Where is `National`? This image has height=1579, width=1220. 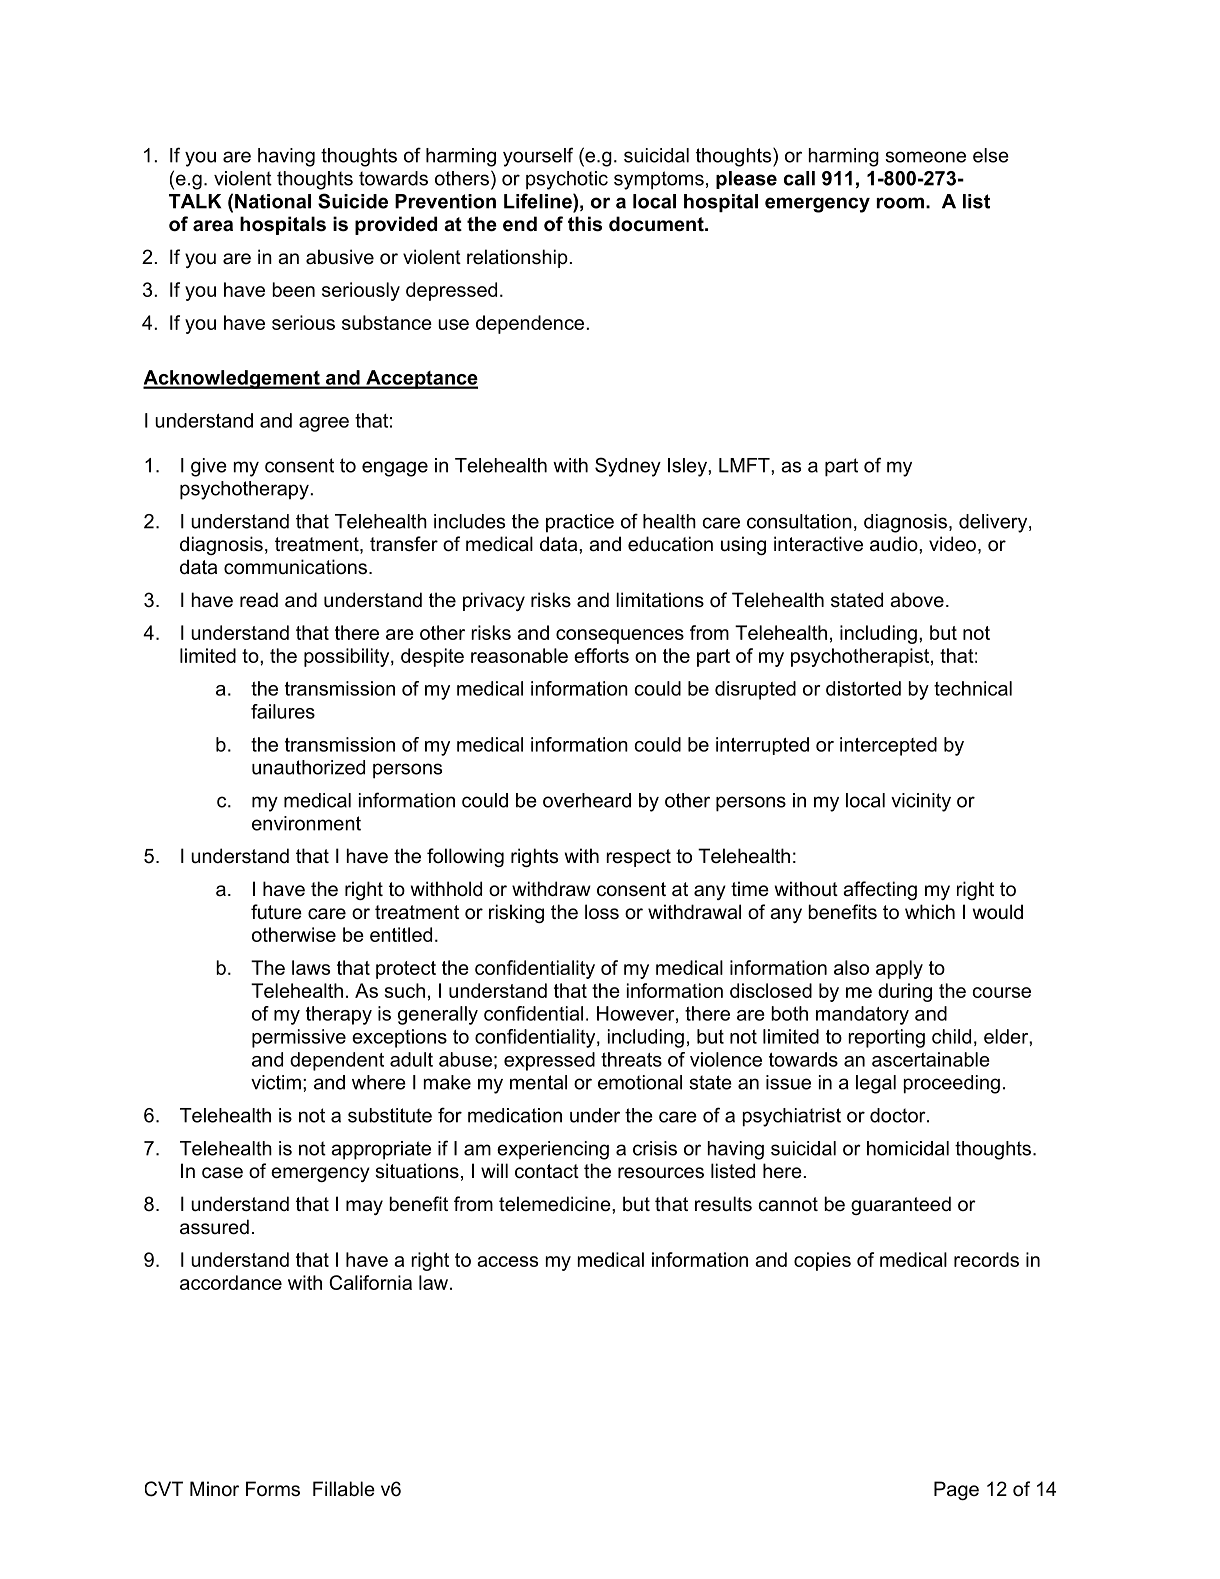 National is located at coordinates (273, 201).
